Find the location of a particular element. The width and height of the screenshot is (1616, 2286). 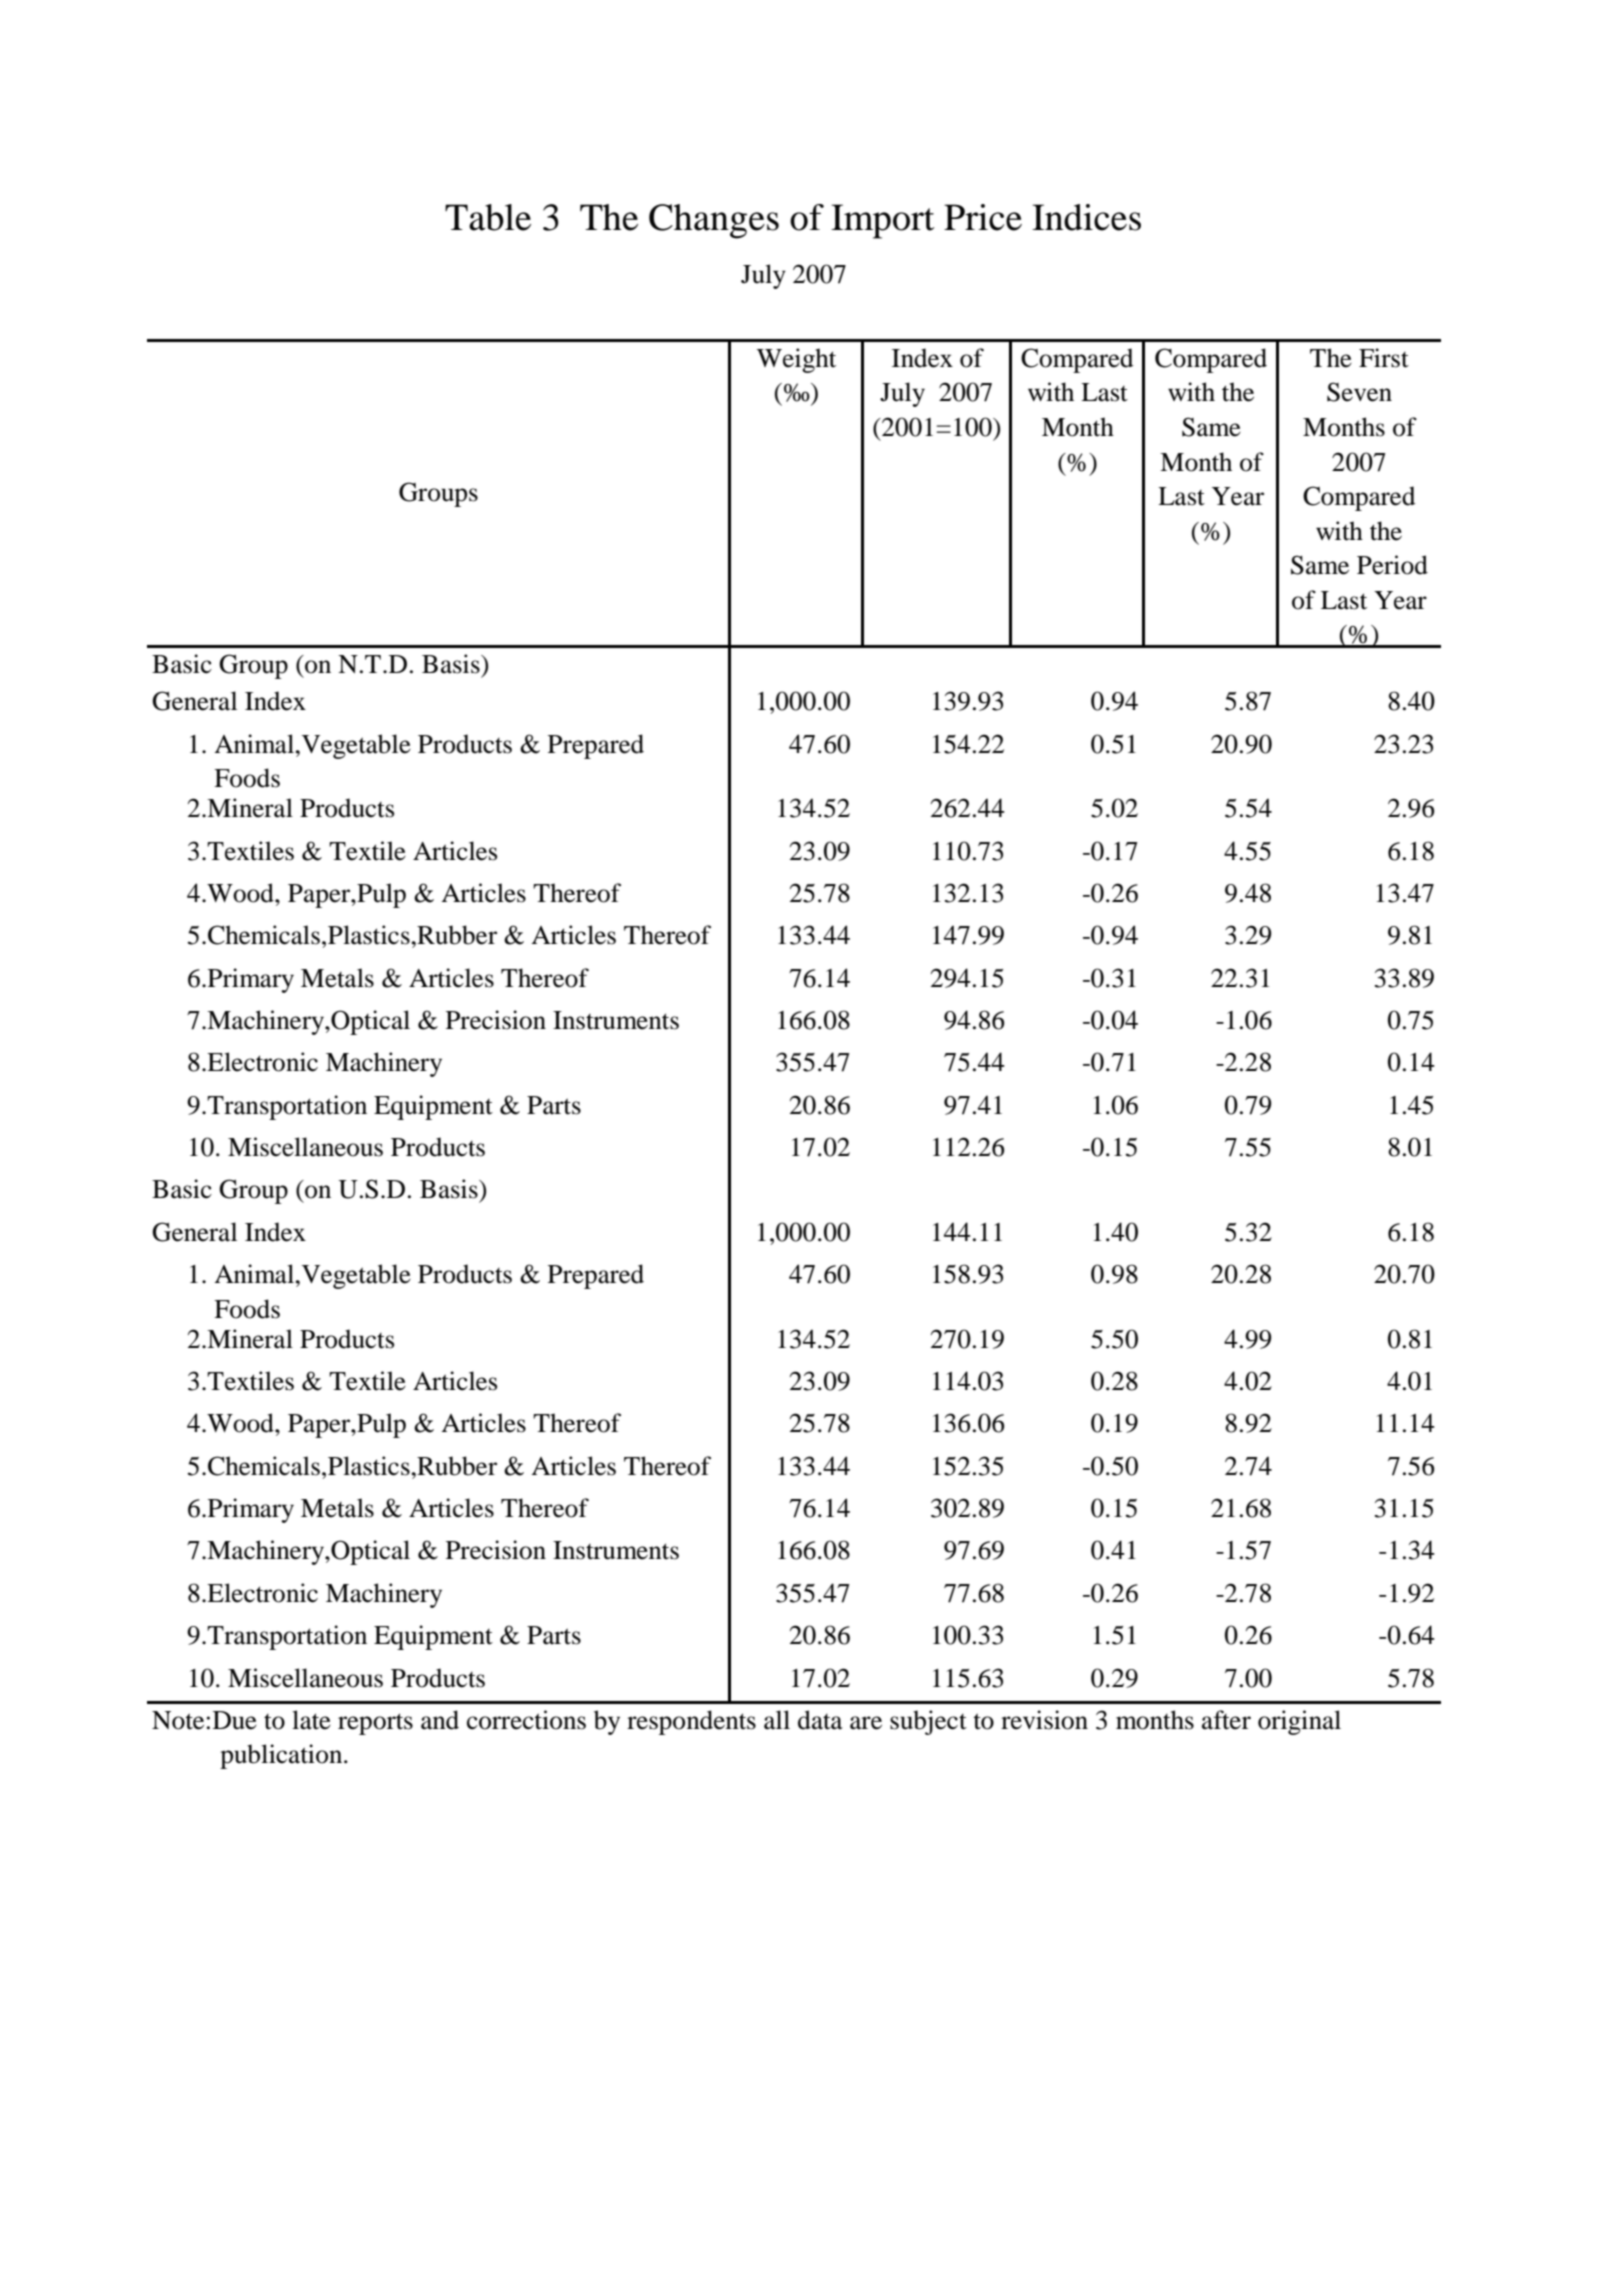

data is located at coordinates (820, 1720).
